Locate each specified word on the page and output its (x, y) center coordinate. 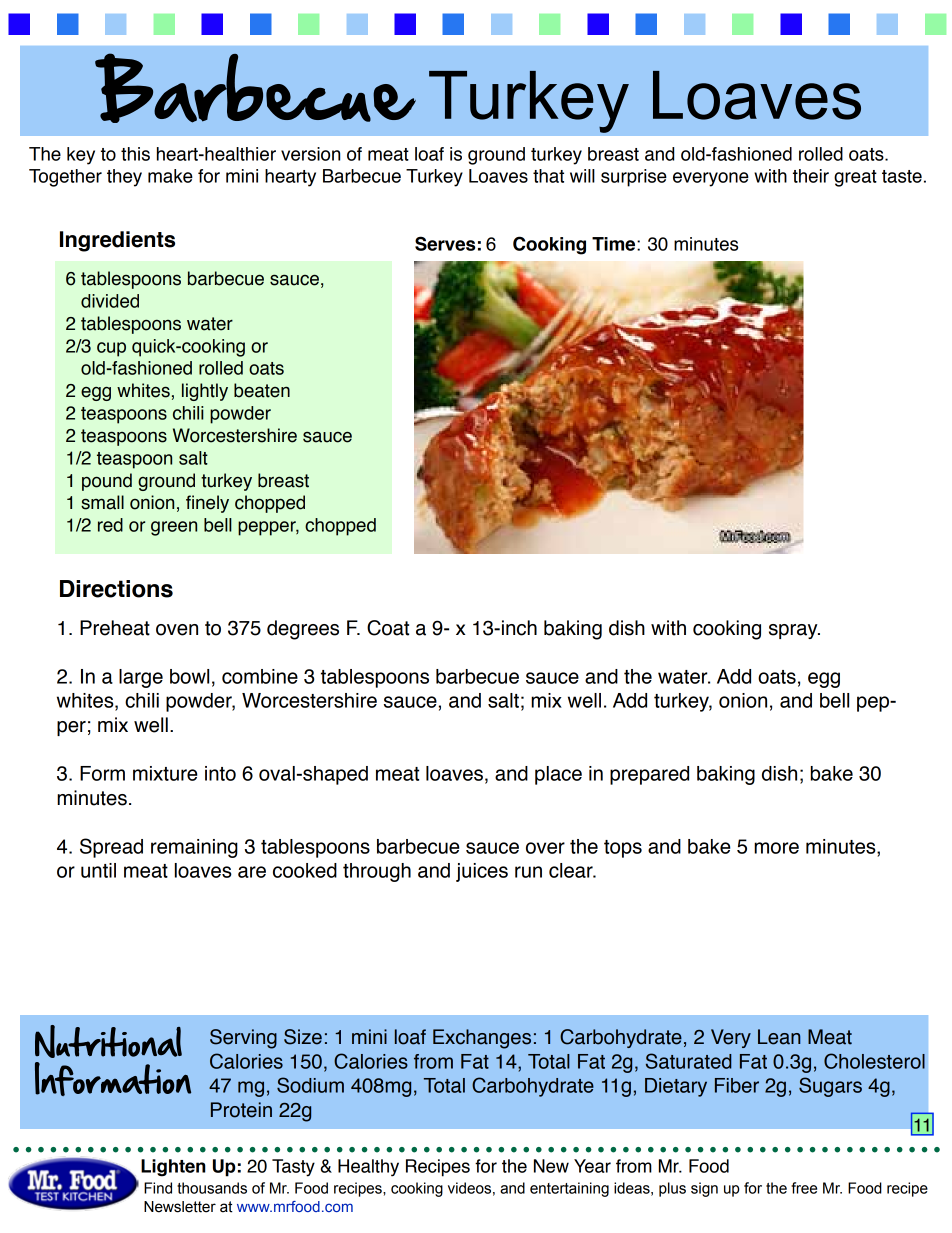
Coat (388, 628)
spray (794, 631)
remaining (194, 848)
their (811, 176)
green (174, 528)
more (776, 848)
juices (482, 872)
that (548, 176)
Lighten (173, 1168)
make (170, 176)
